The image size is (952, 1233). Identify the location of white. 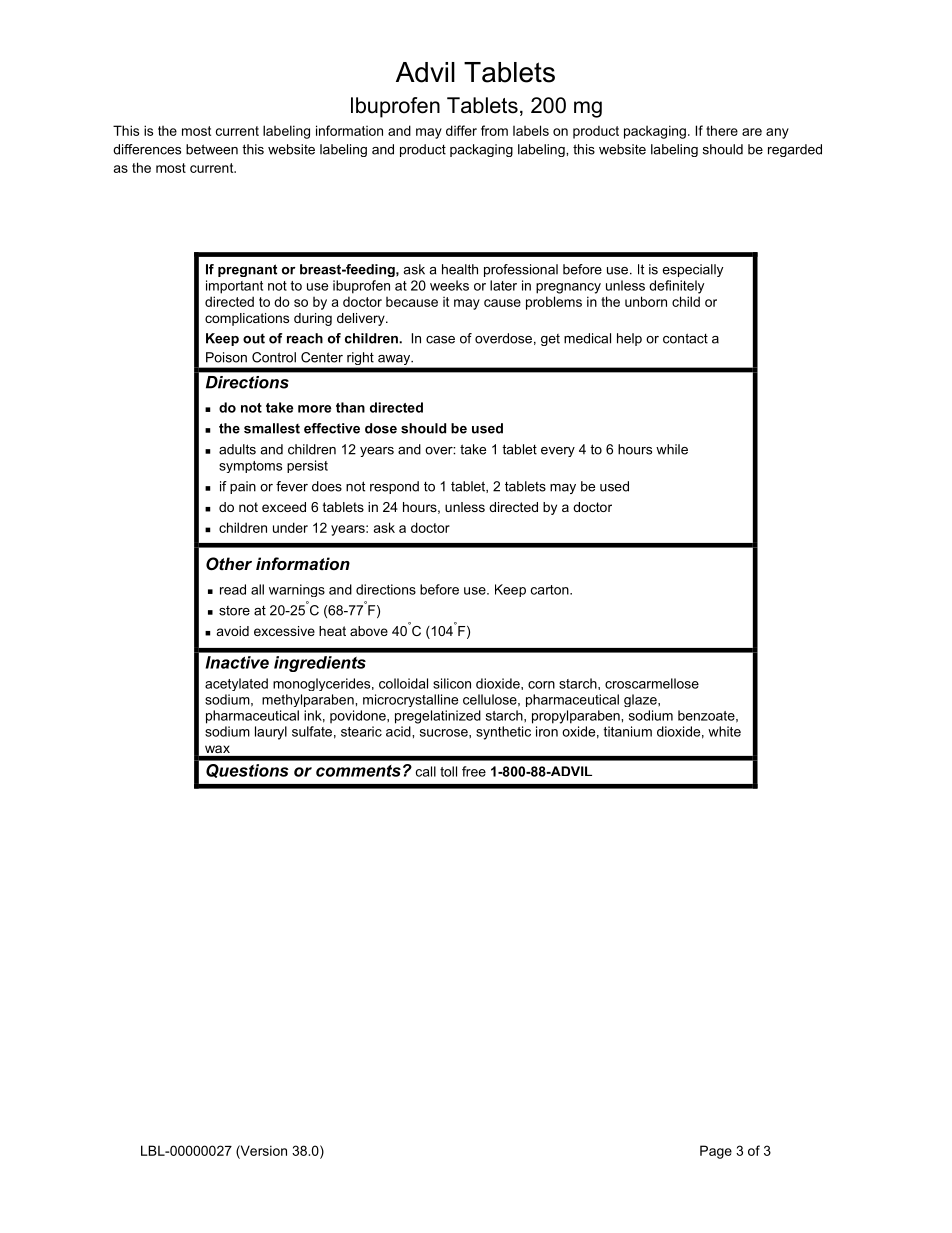
(724, 731).
